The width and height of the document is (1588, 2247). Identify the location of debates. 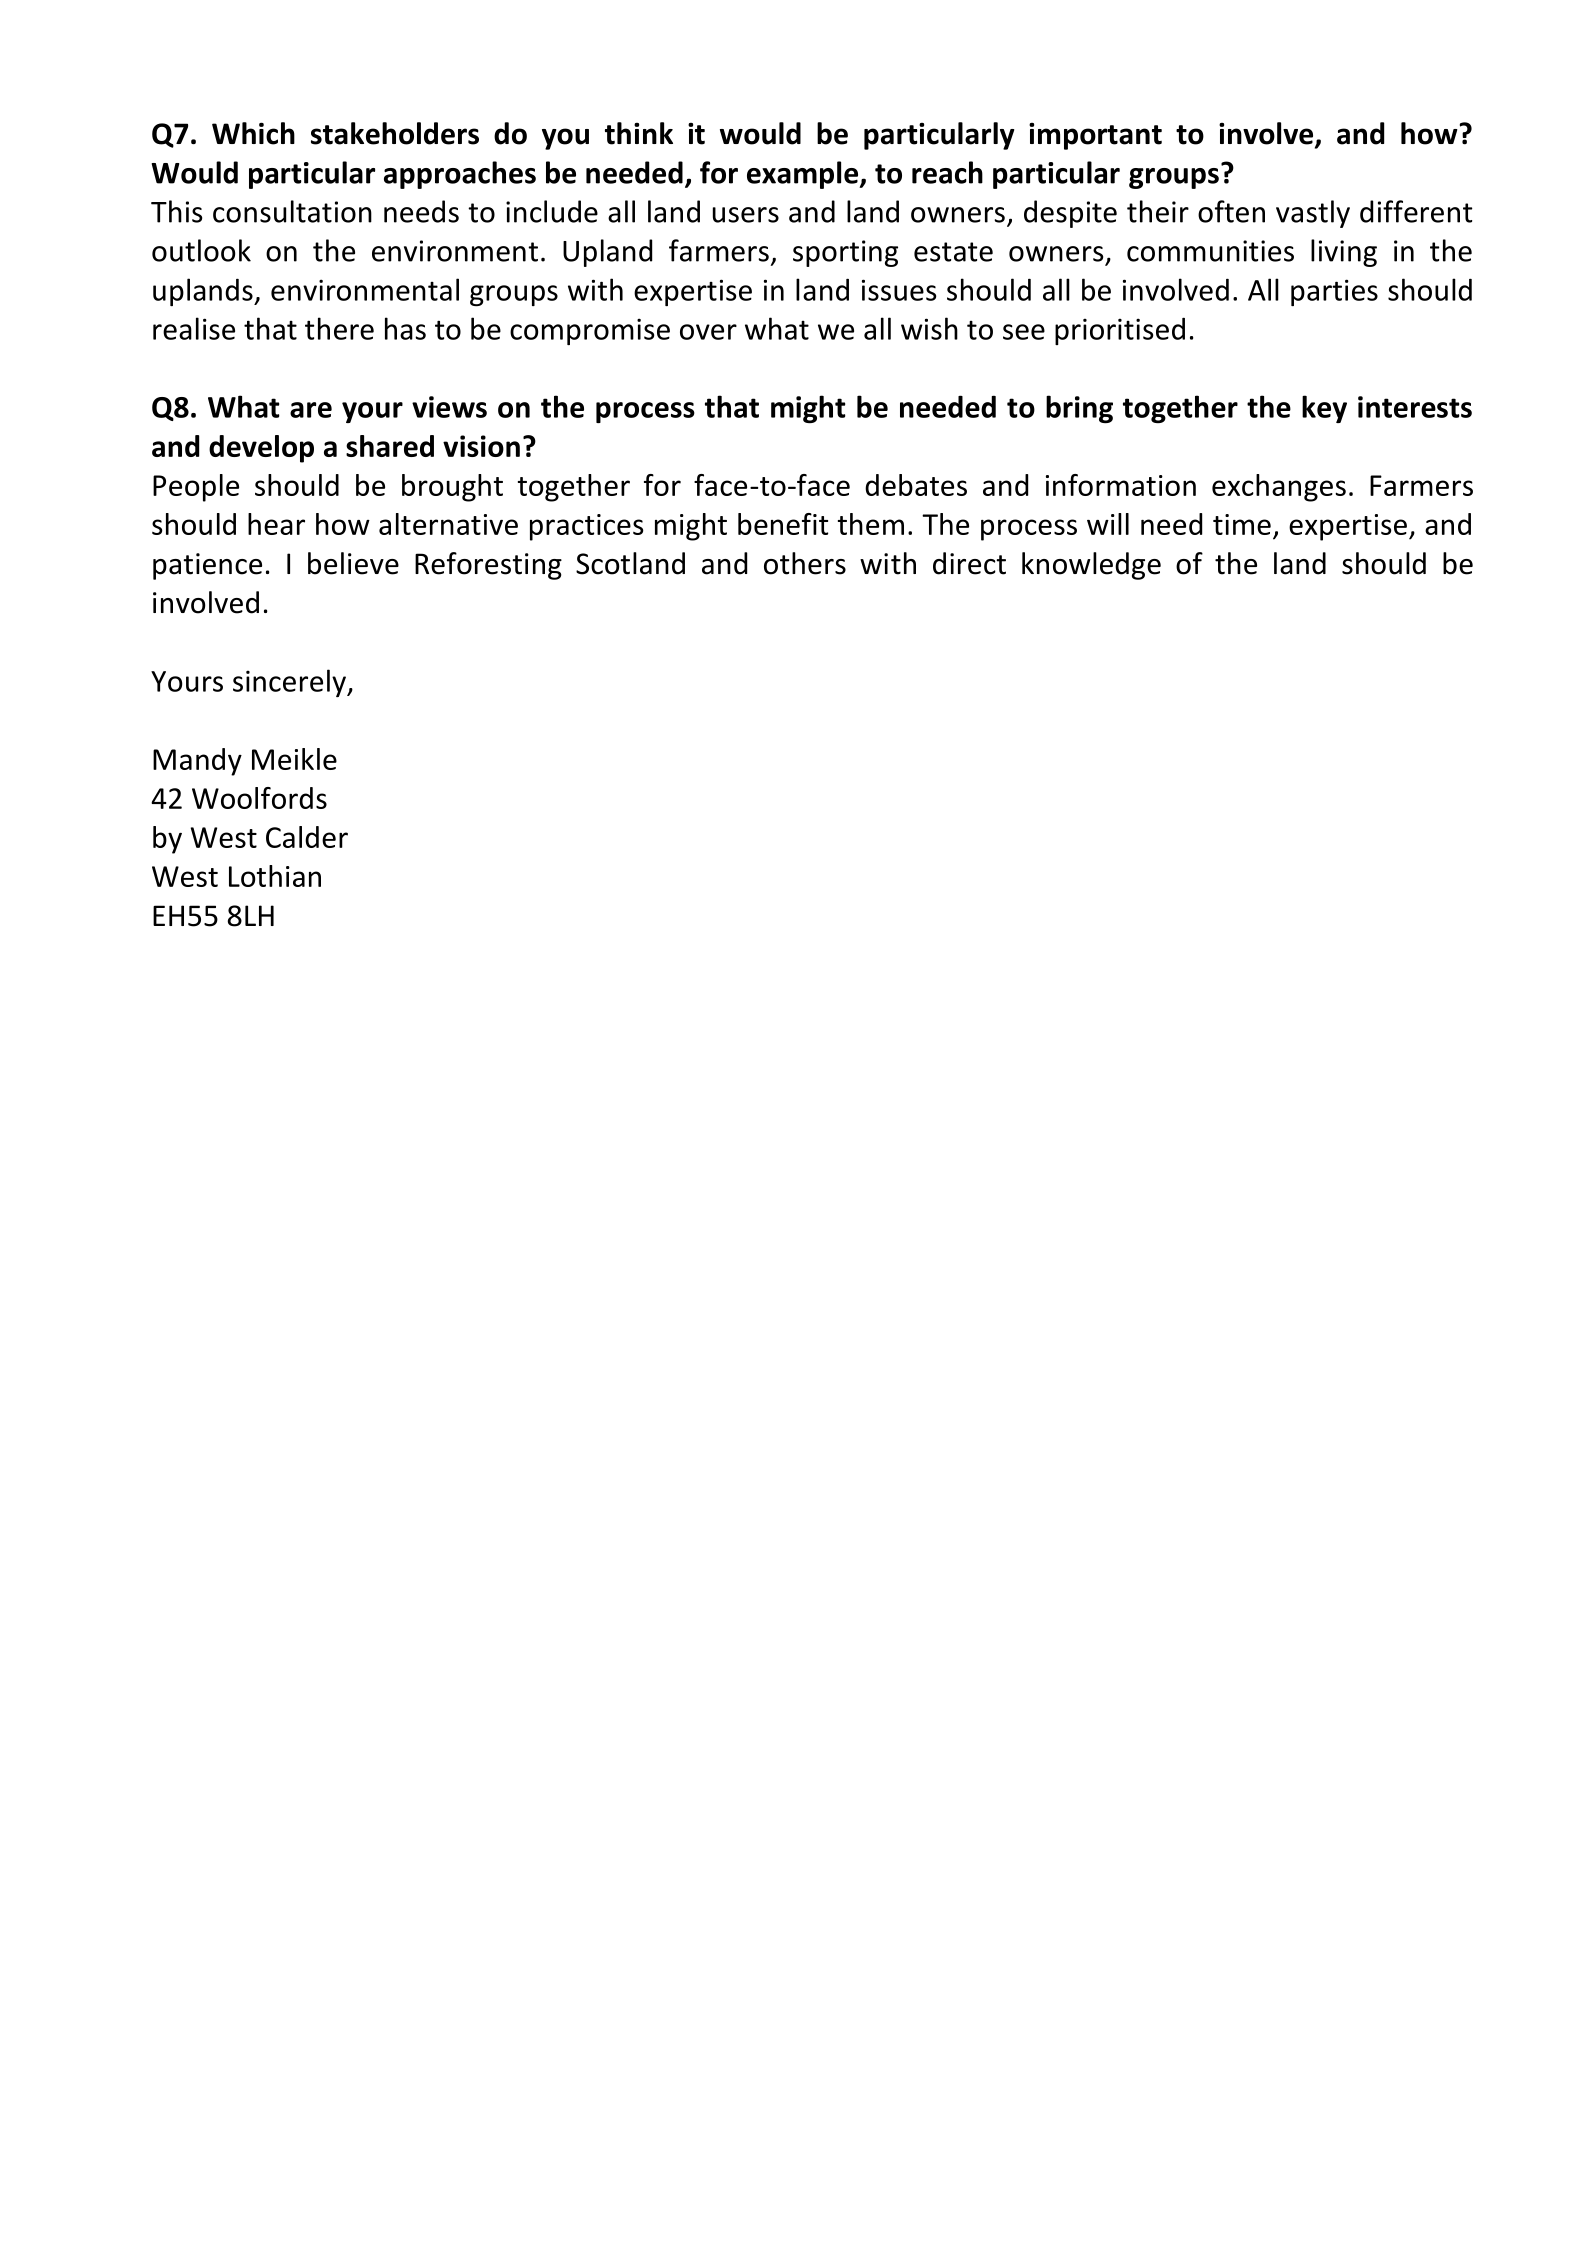
(916, 485).
